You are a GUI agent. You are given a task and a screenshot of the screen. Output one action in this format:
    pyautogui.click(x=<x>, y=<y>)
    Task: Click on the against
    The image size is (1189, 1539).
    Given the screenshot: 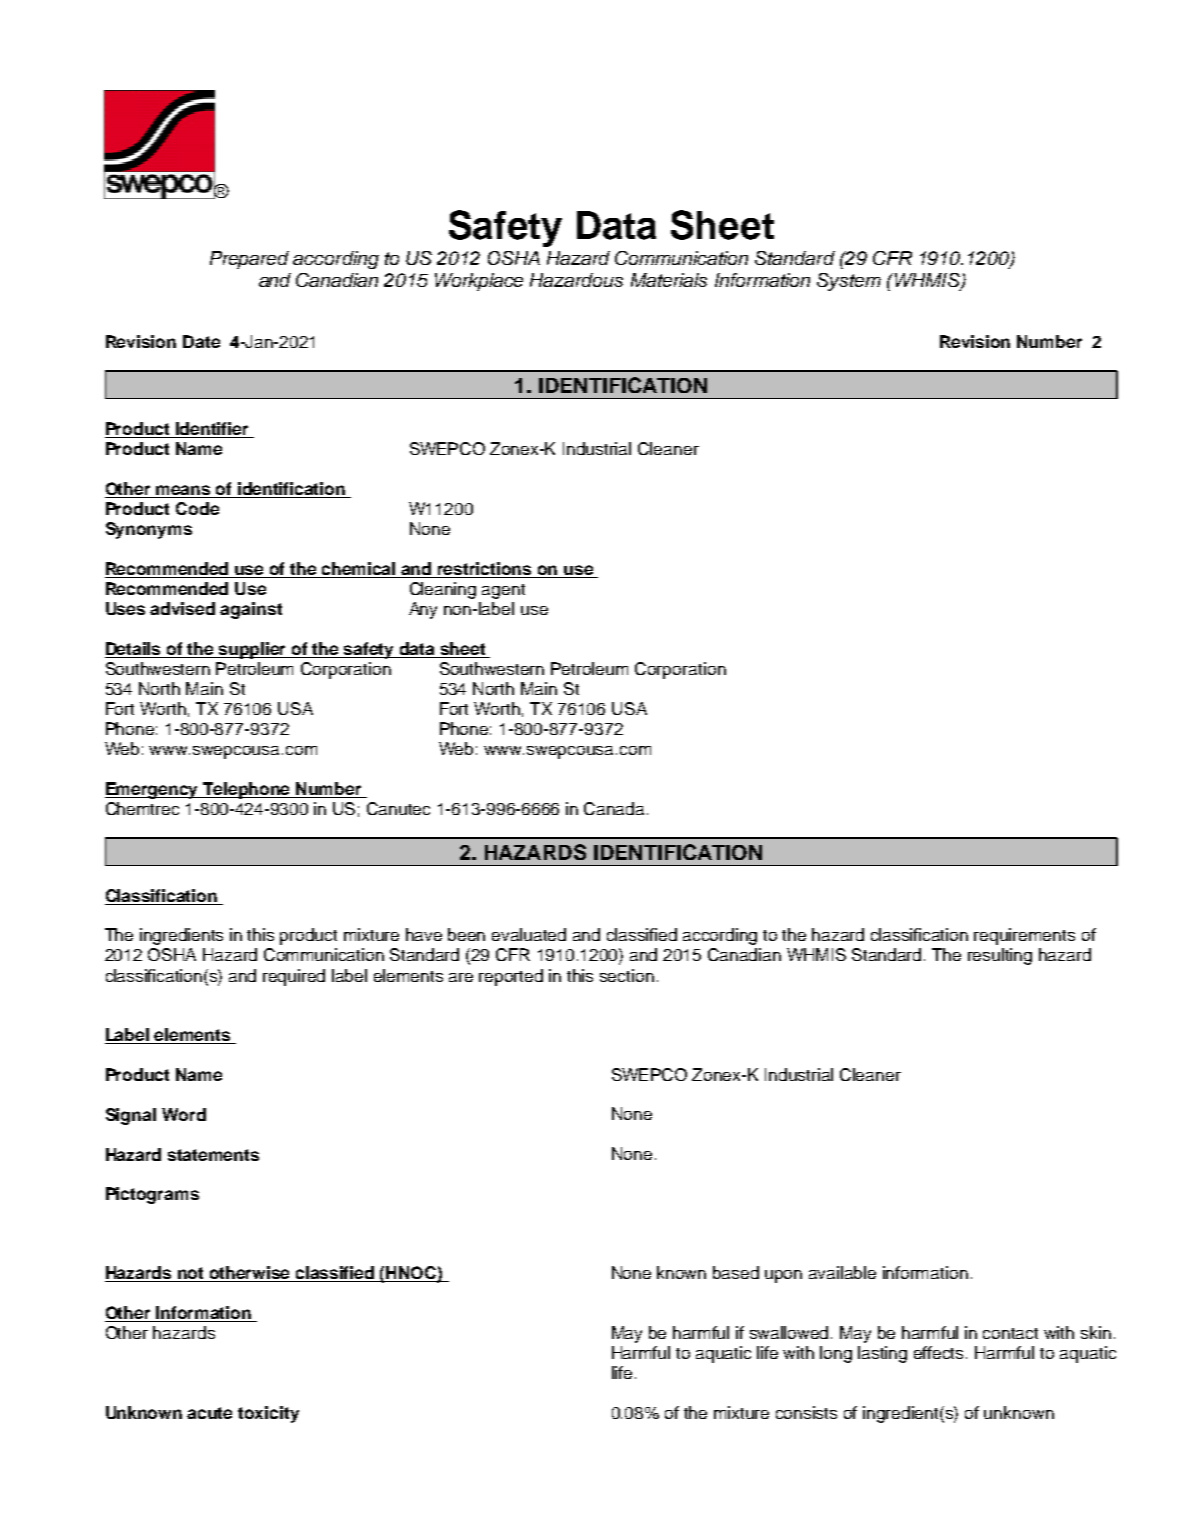 What is the action you would take?
    pyautogui.click(x=251, y=610)
